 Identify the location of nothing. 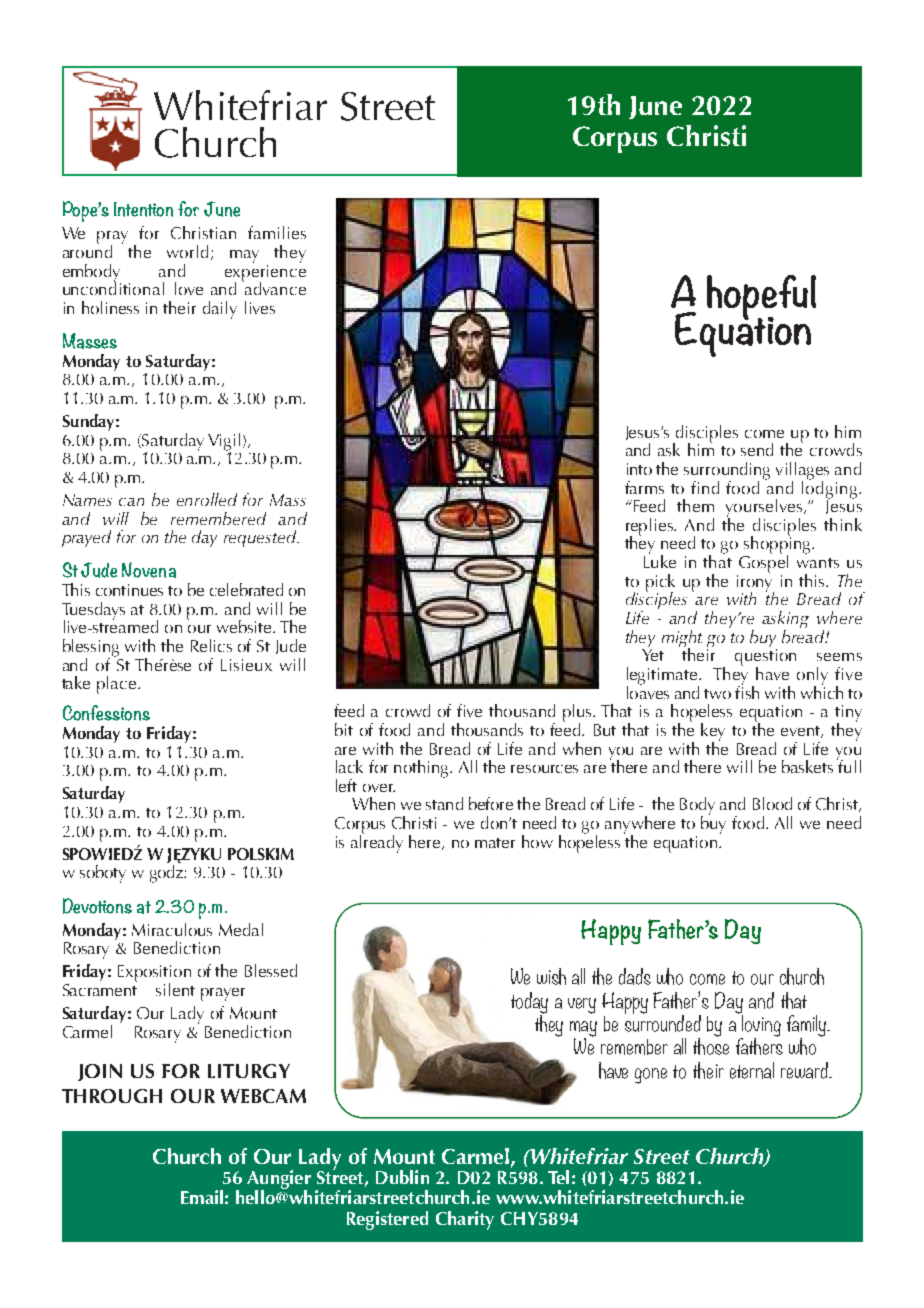
(422, 769).
